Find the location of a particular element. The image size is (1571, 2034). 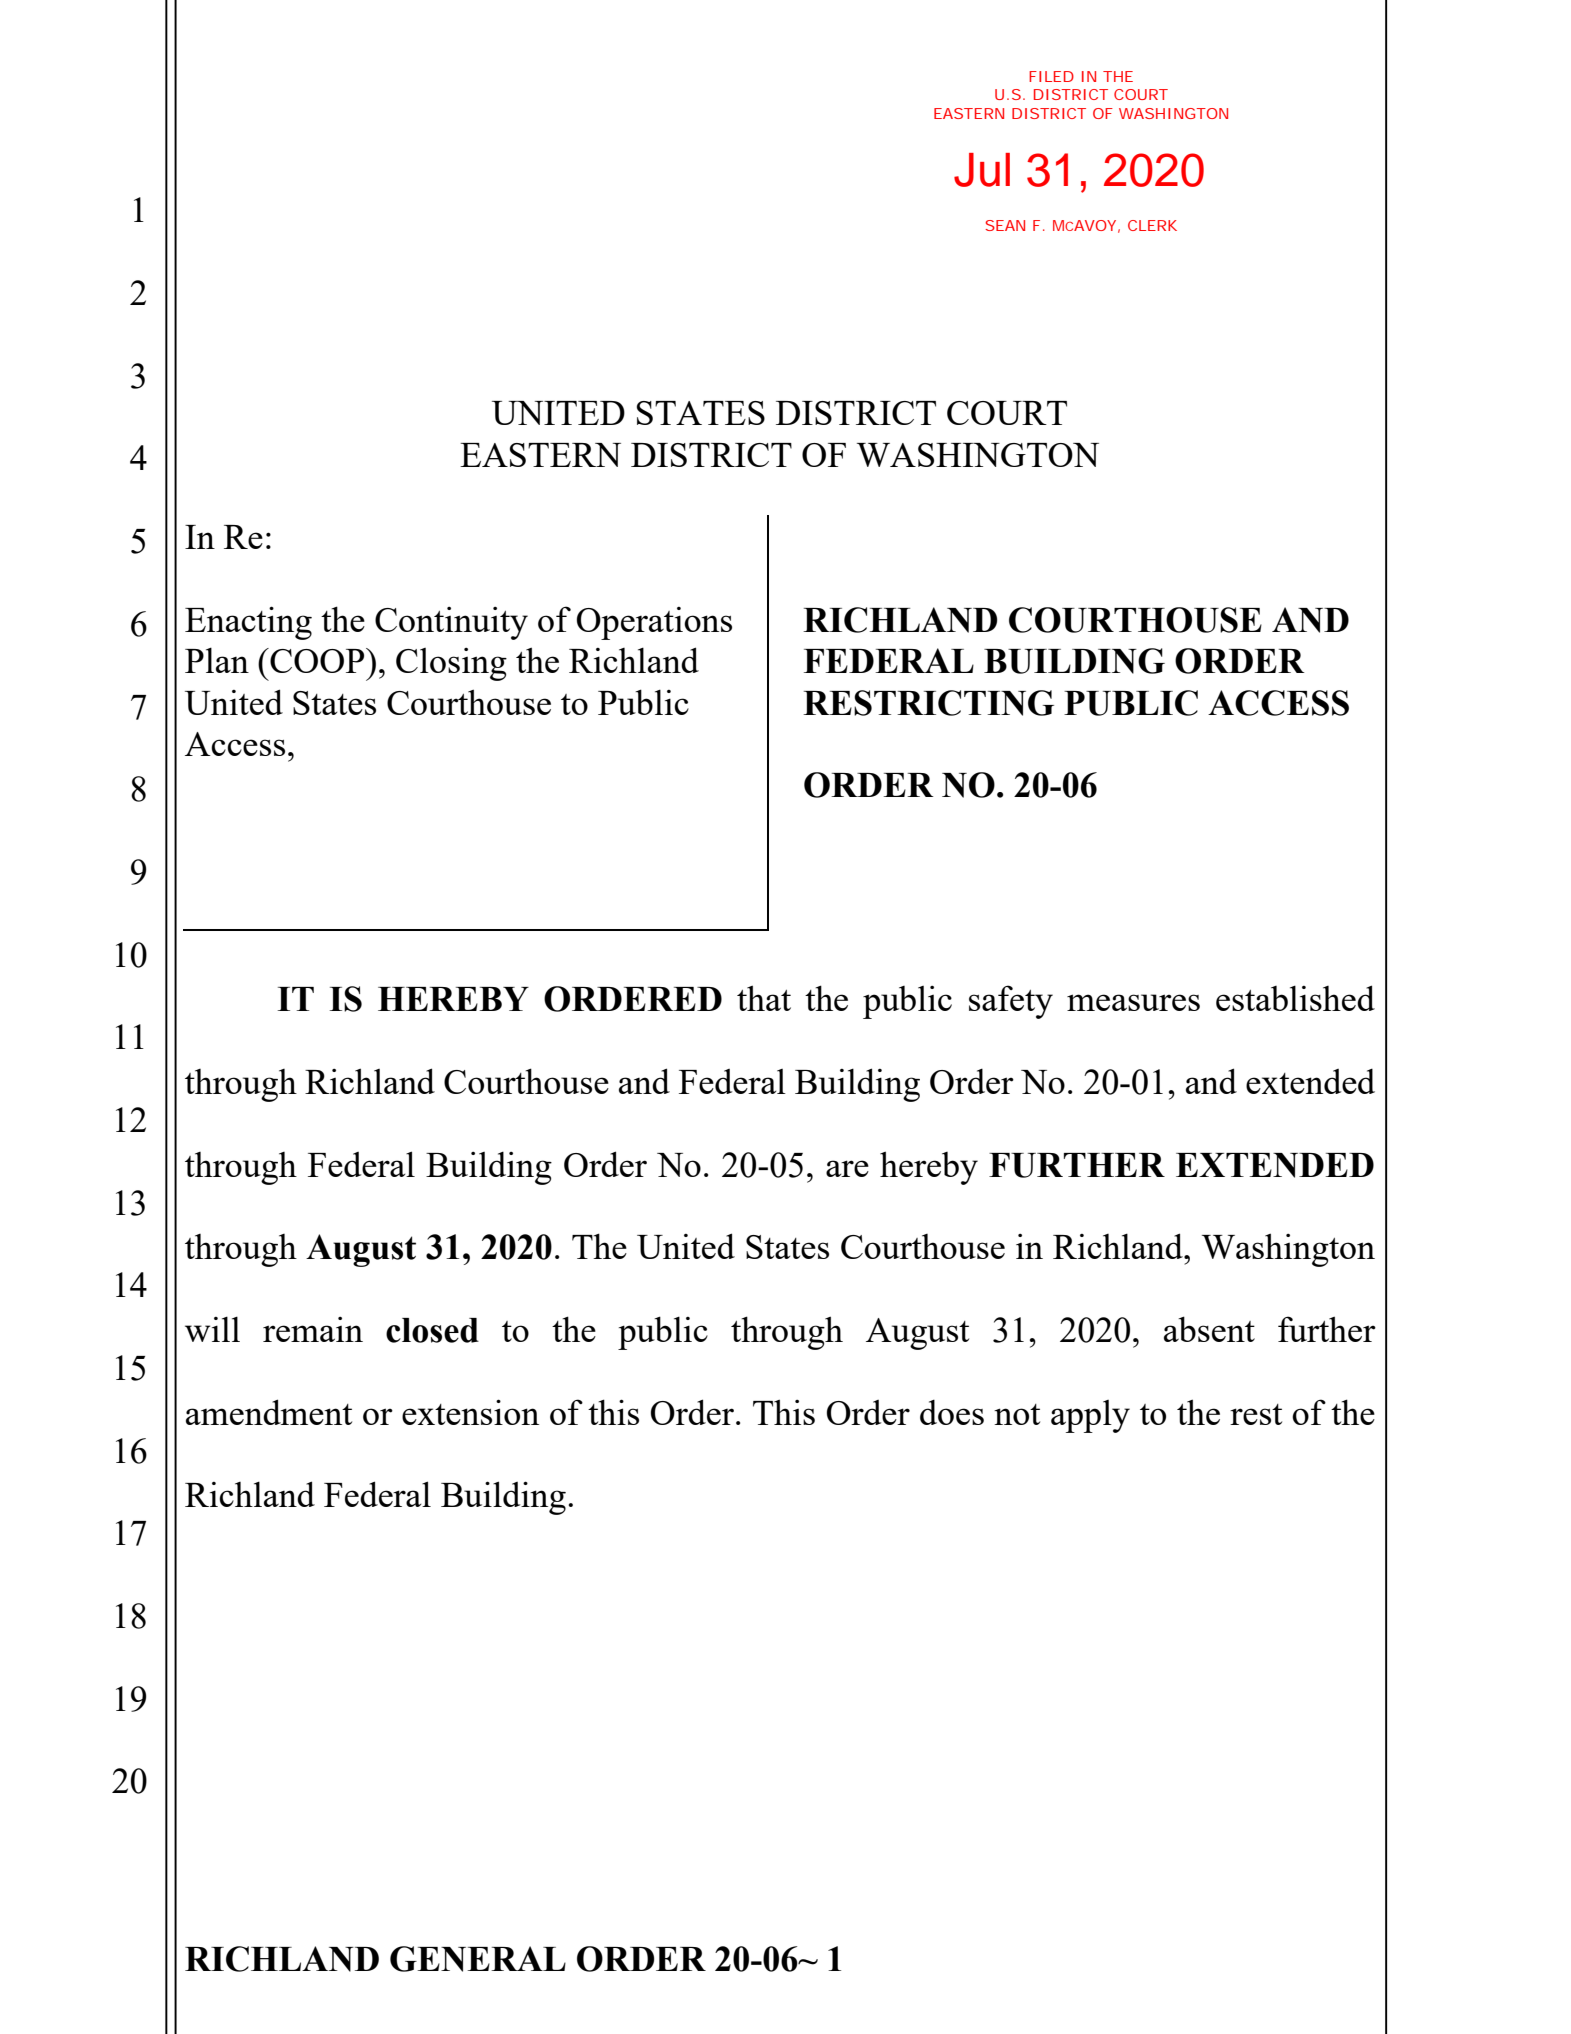

Enacting is located at coordinates (248, 623).
